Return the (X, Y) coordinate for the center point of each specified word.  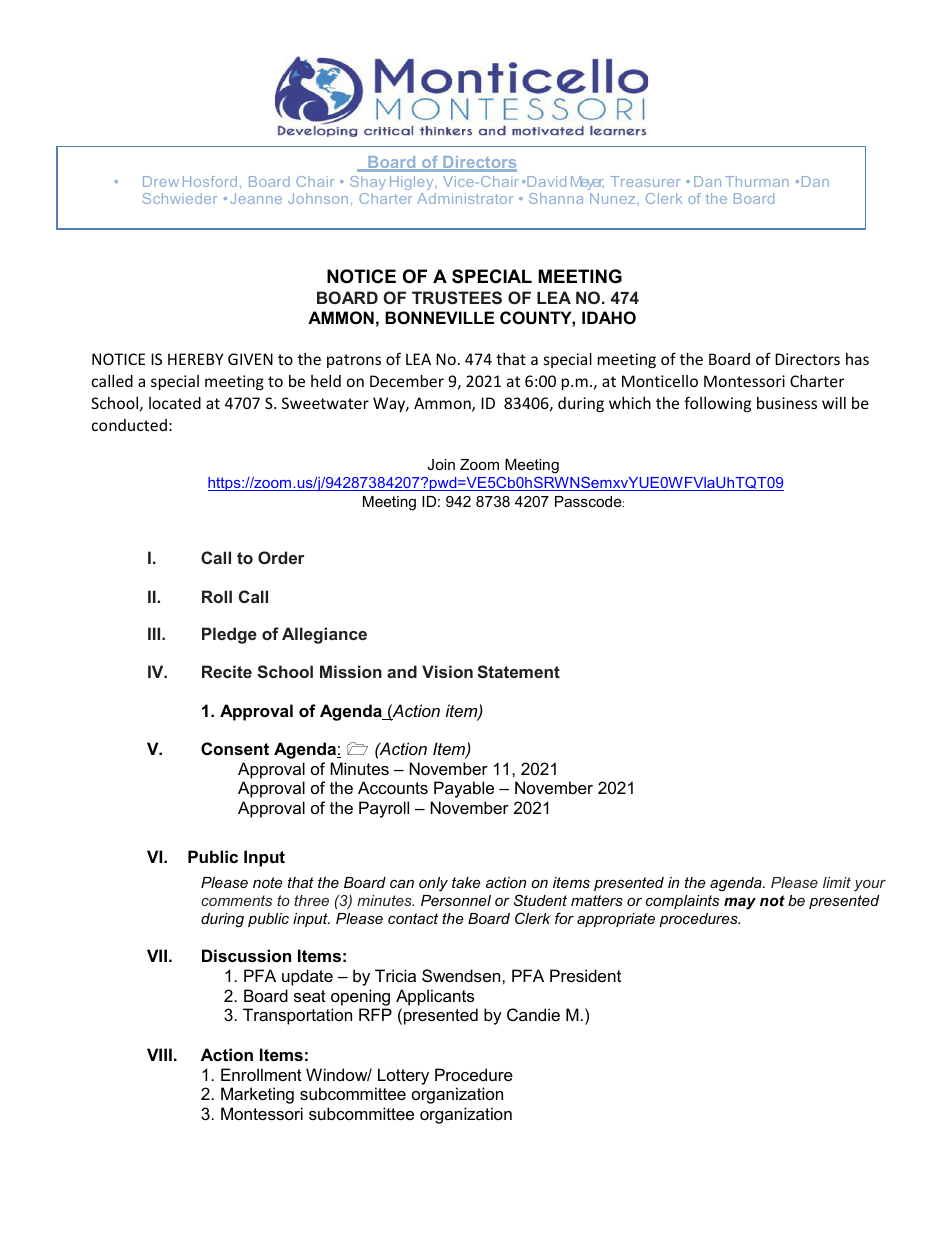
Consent (235, 748)
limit (837, 882)
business (787, 403)
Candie (533, 1014)
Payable (464, 789)
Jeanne (256, 198)
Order (281, 557)
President (585, 975)
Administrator (465, 198)
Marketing (257, 1095)
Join (441, 464)
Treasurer (645, 181)
